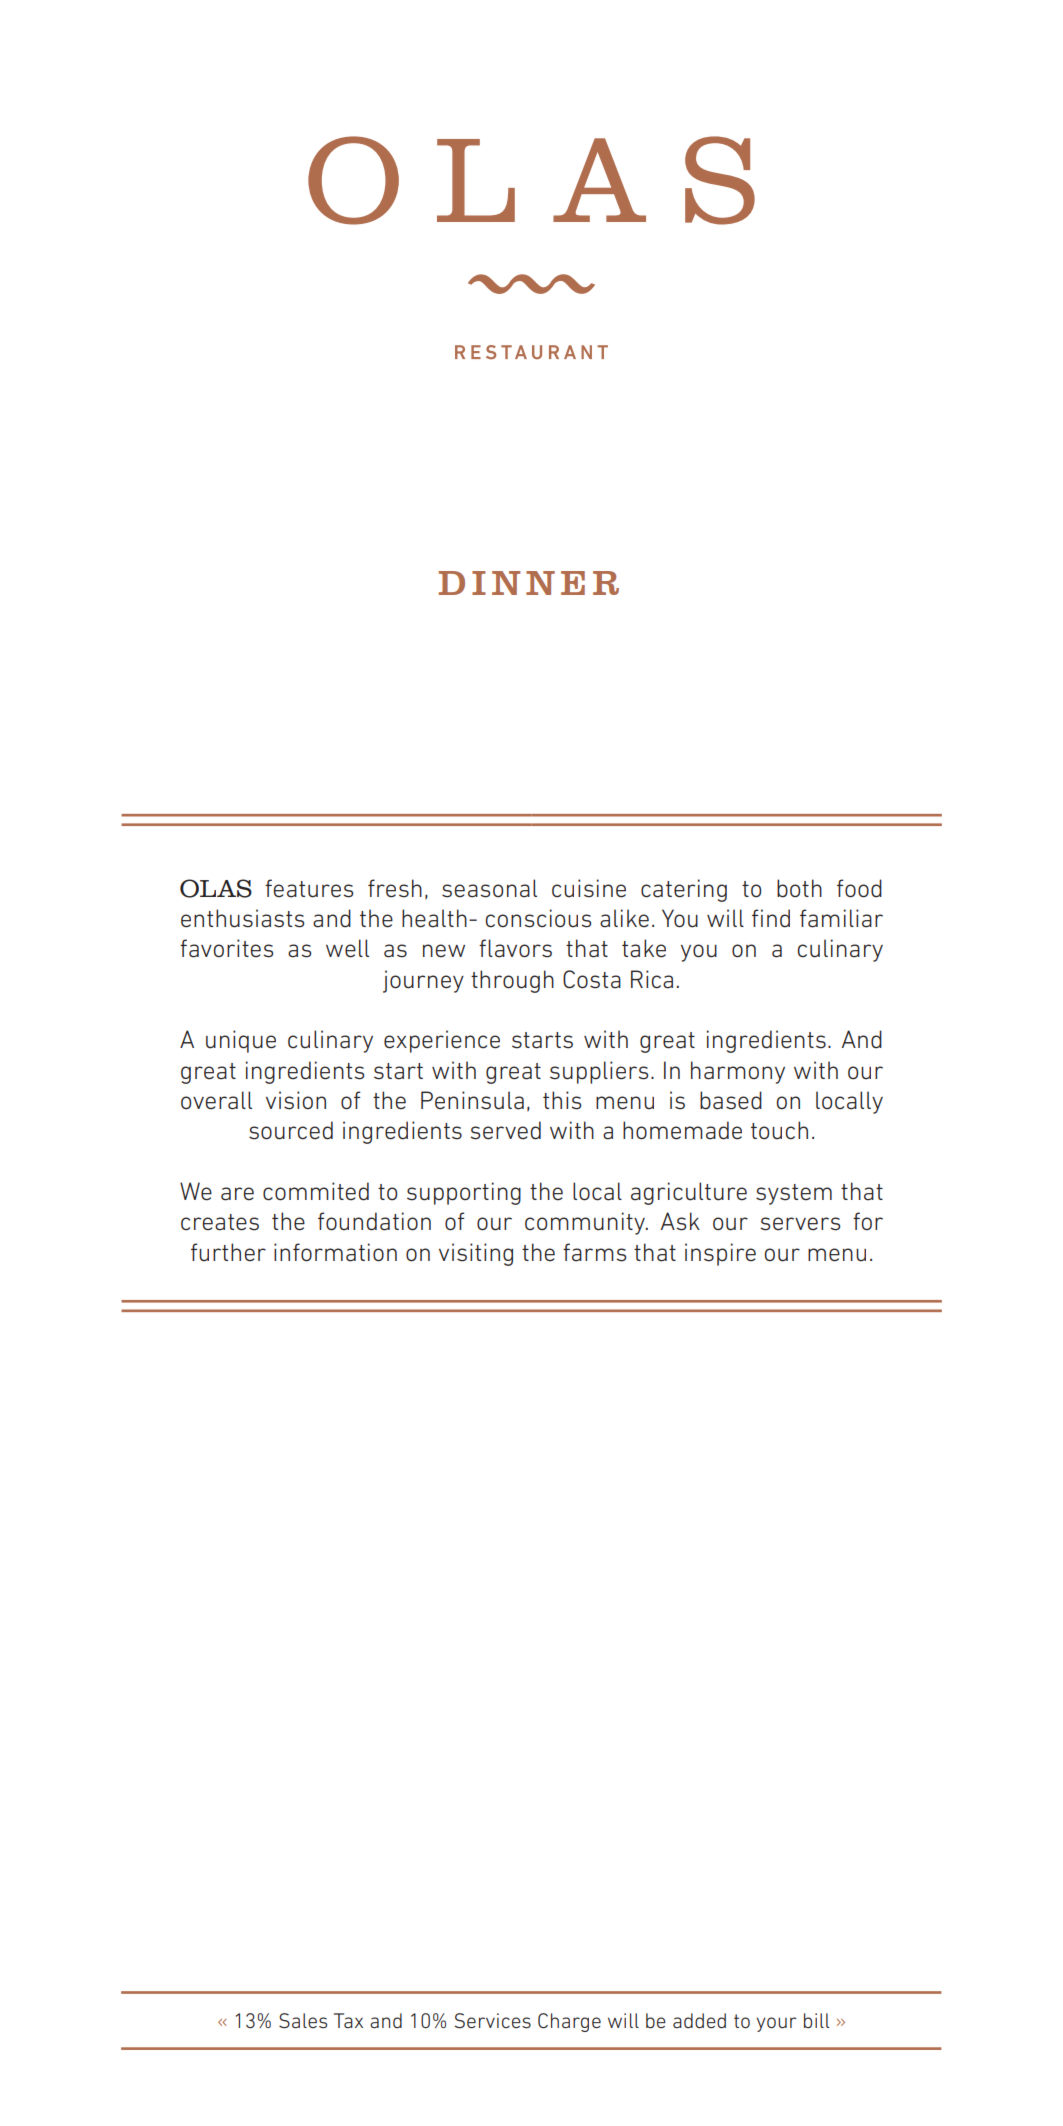 The image size is (1063, 2126). I want to click on both, so click(799, 888).
